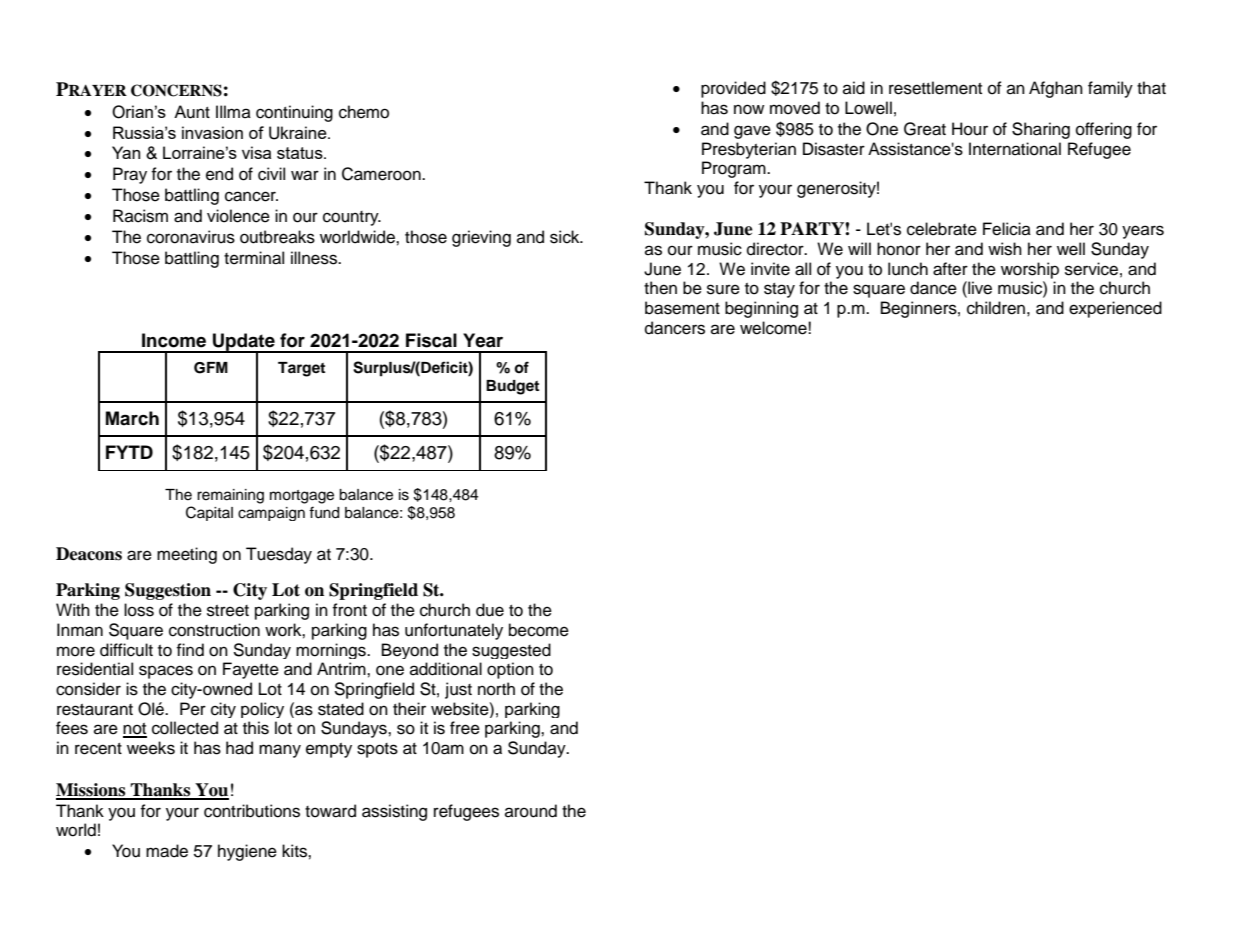 This screenshot has height=952, width=1233. What do you see at coordinates (167, 851) in the screenshot?
I see `made` at bounding box center [167, 851].
